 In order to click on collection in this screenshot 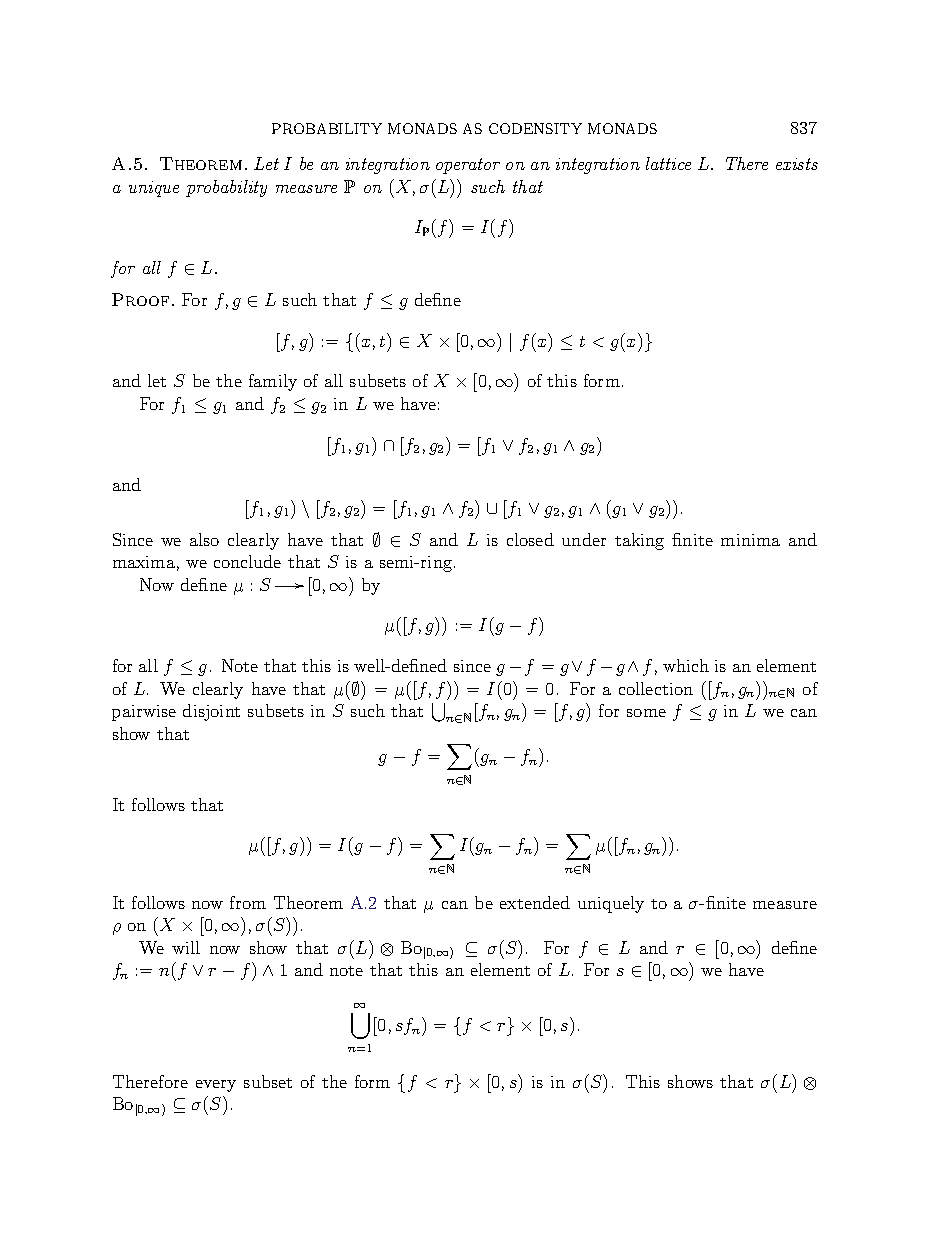, I will do `click(656, 688)`.
